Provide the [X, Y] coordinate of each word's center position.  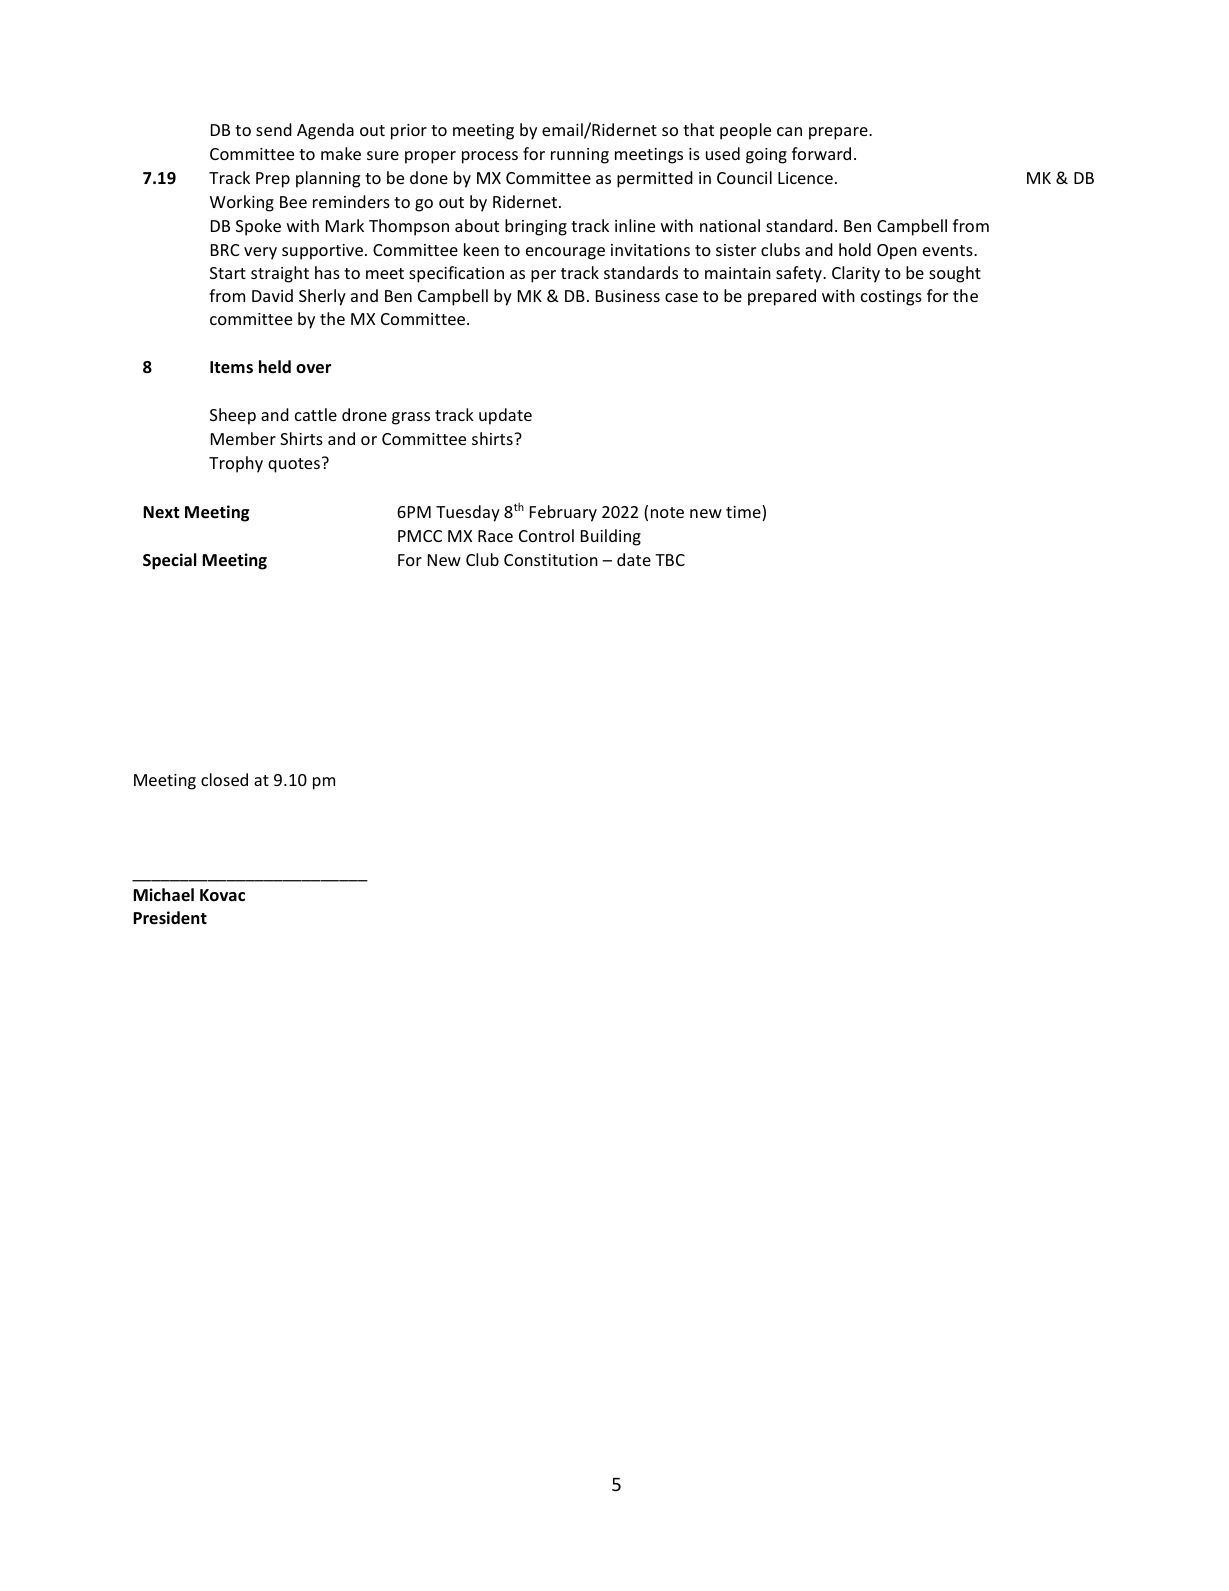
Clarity [856, 274]
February [563, 513]
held [275, 367]
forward [821, 153]
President [170, 918]
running [580, 156]
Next [161, 512]
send [274, 129]
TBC [670, 560]
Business [628, 296]
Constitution [551, 560]
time [744, 513]
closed [224, 779]
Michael [163, 894]
